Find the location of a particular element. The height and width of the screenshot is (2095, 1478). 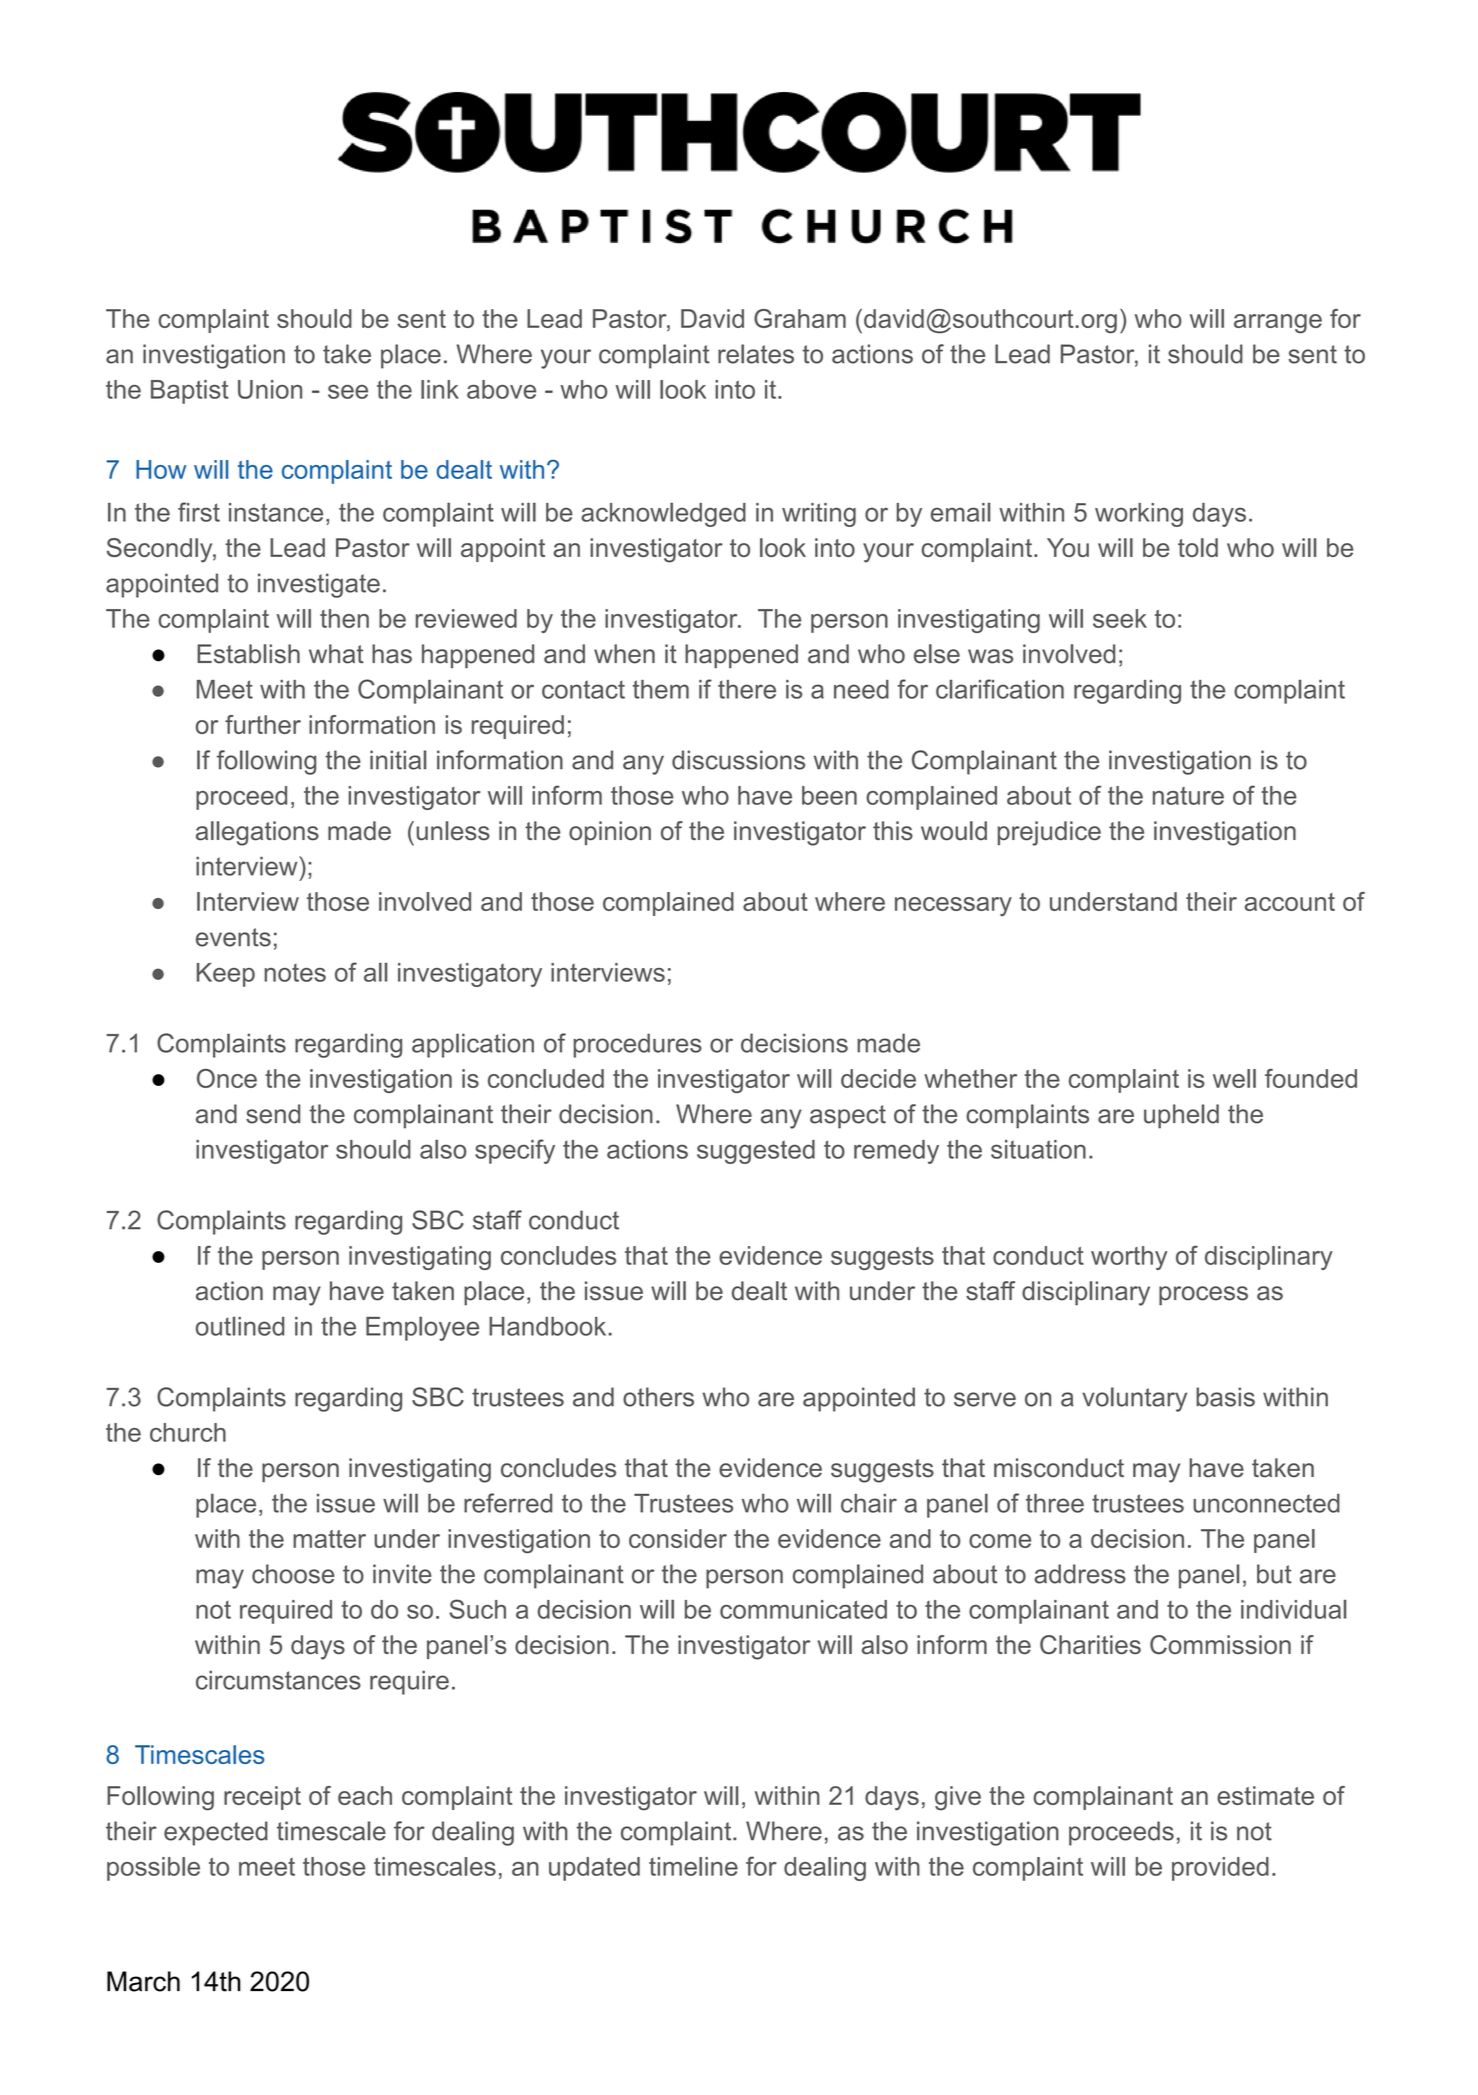

provided is located at coordinates (1220, 1869).
